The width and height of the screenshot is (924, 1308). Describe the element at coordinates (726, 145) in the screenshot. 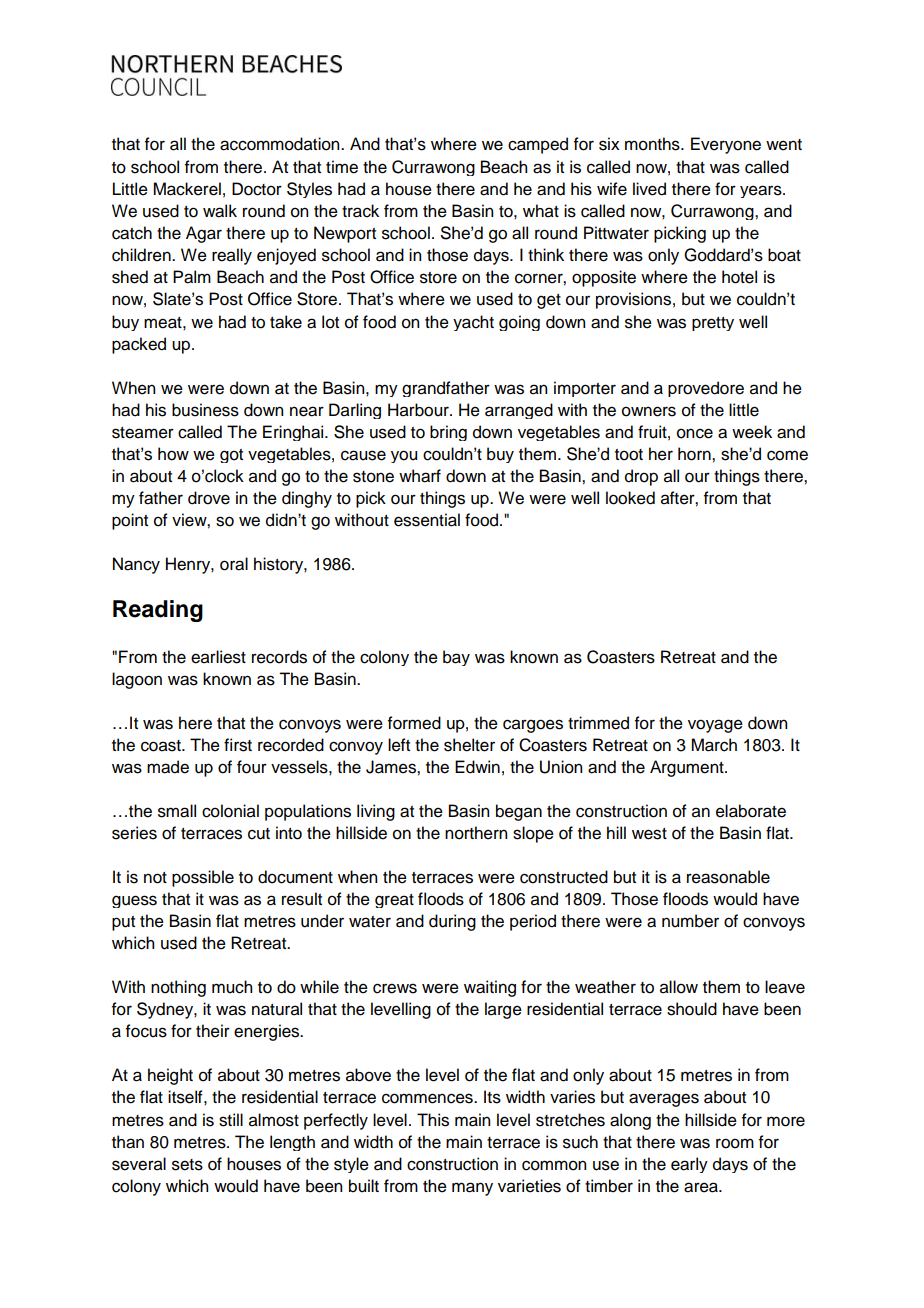

I see `Everyone` at that location.
